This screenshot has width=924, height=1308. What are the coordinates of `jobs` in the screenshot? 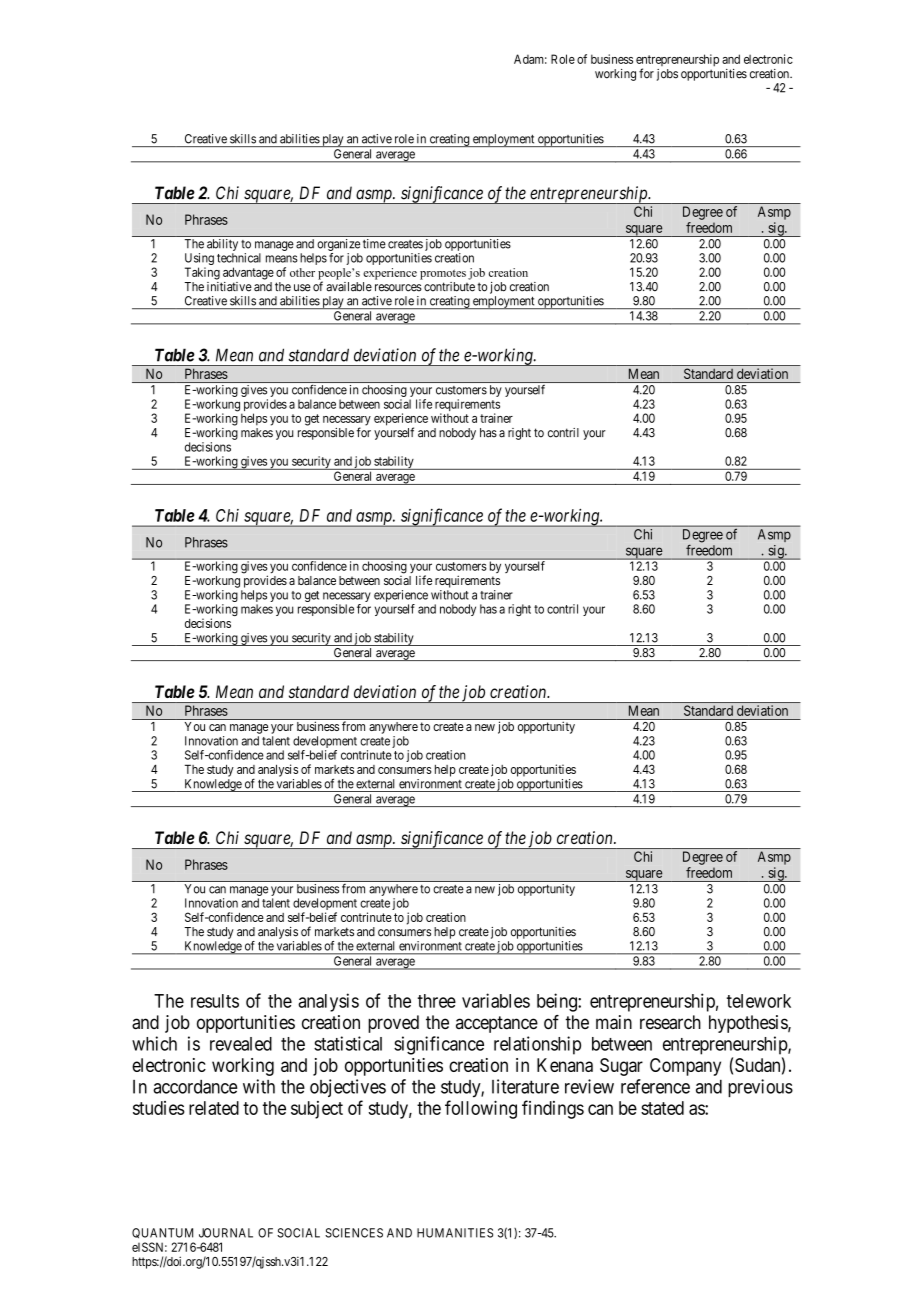 It's located at (667, 75).
